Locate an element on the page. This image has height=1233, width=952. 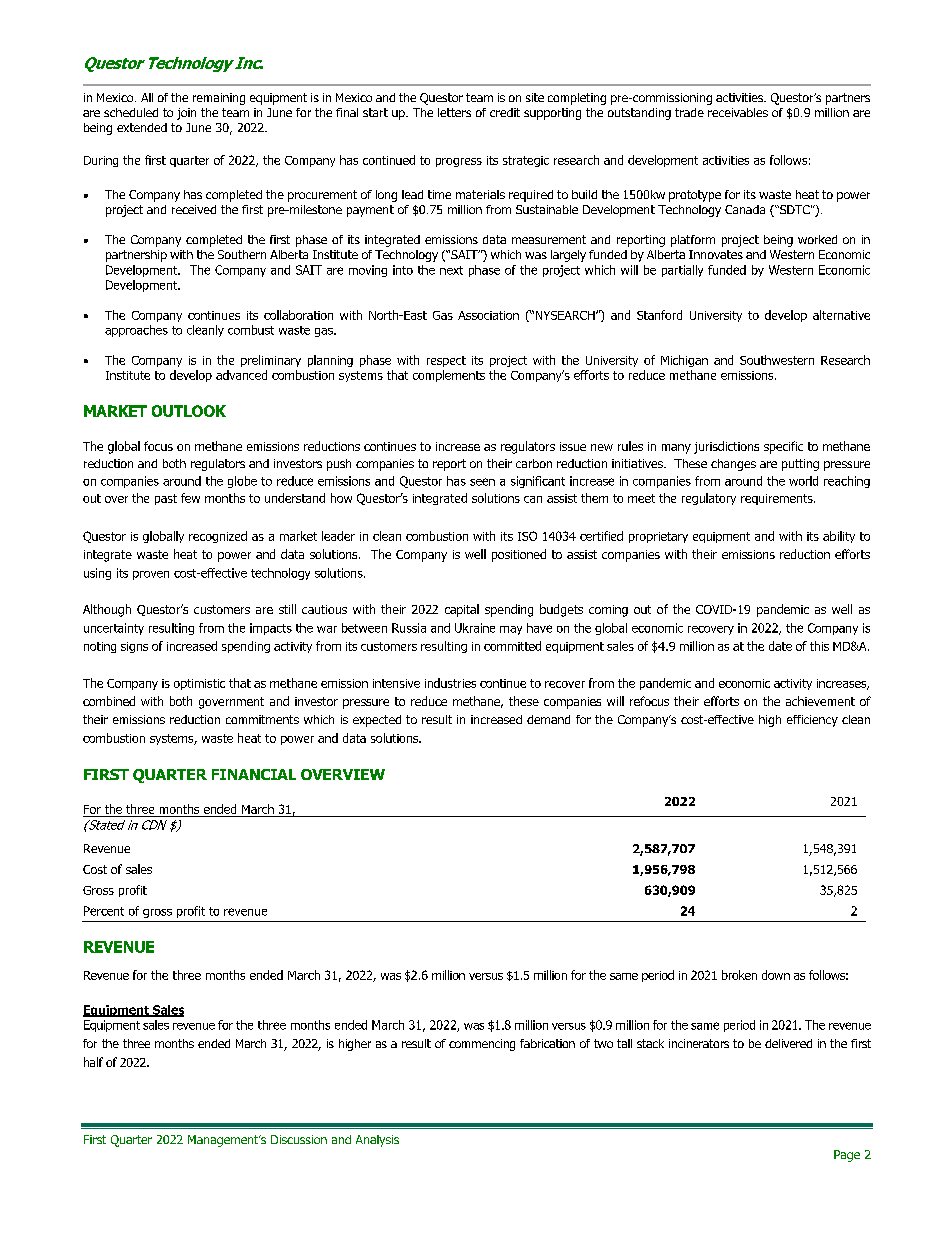
receivables is located at coordinates (738, 112).
